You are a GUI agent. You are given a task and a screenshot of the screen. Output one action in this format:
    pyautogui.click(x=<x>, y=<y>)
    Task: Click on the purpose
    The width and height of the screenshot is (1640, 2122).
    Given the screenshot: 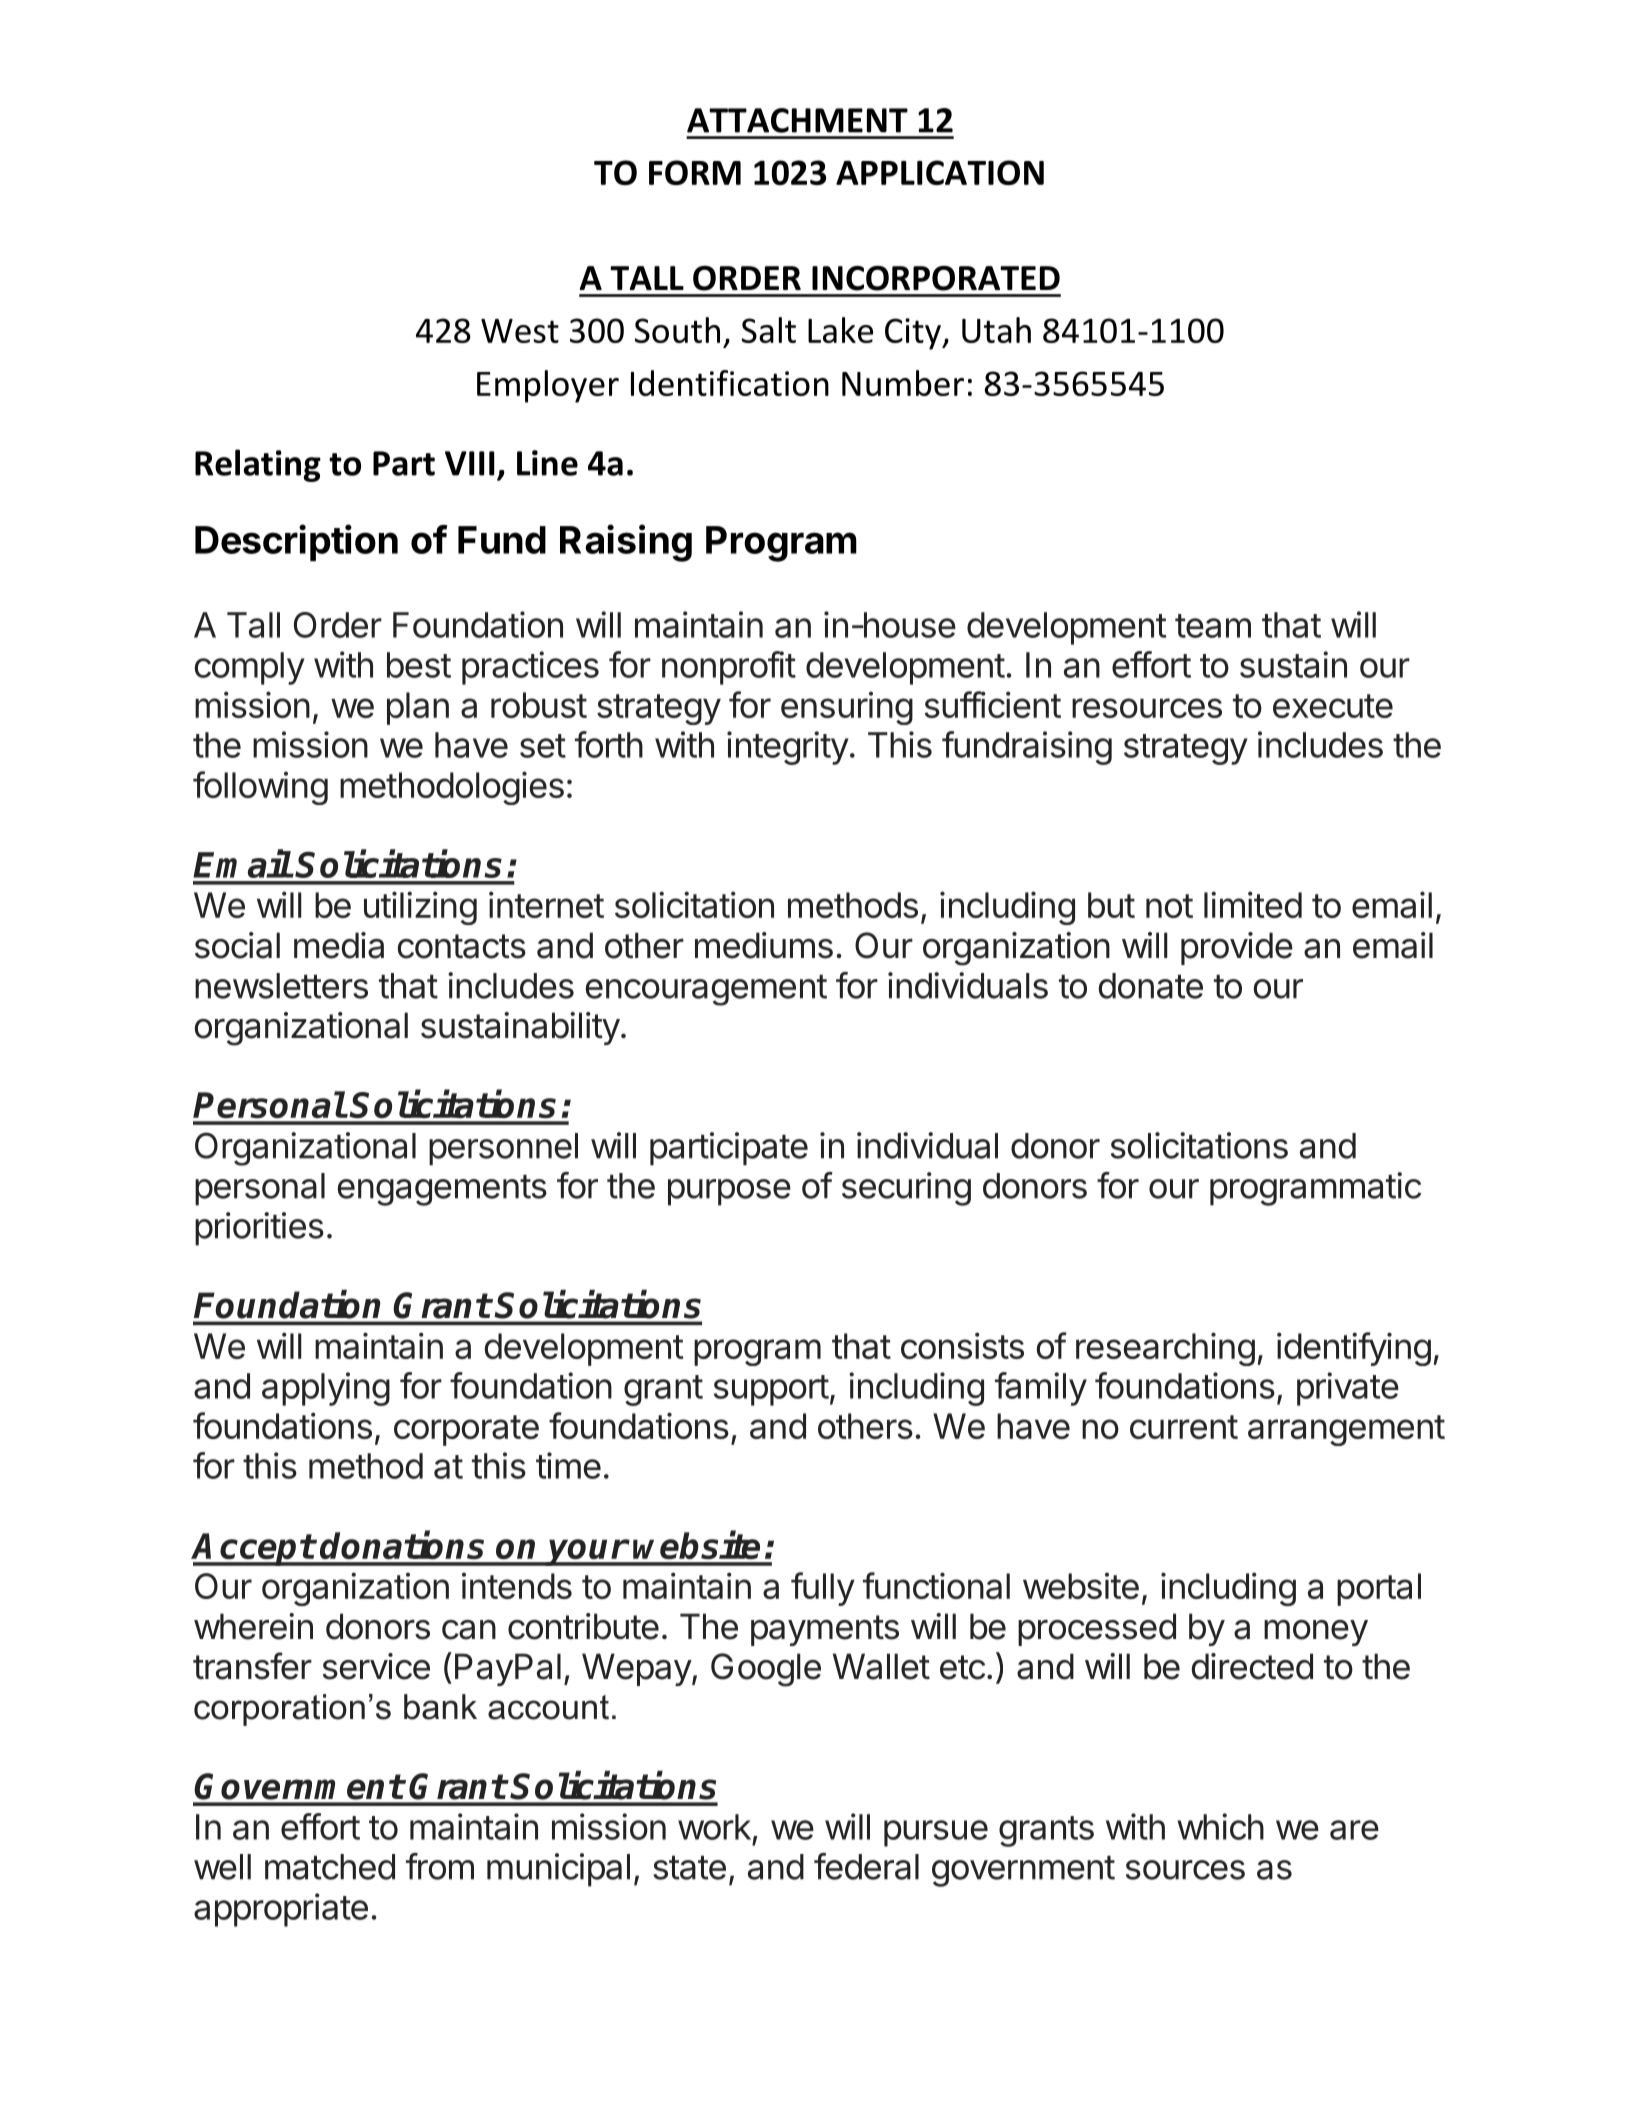 What is the action you would take?
    pyautogui.click(x=729, y=1192)
